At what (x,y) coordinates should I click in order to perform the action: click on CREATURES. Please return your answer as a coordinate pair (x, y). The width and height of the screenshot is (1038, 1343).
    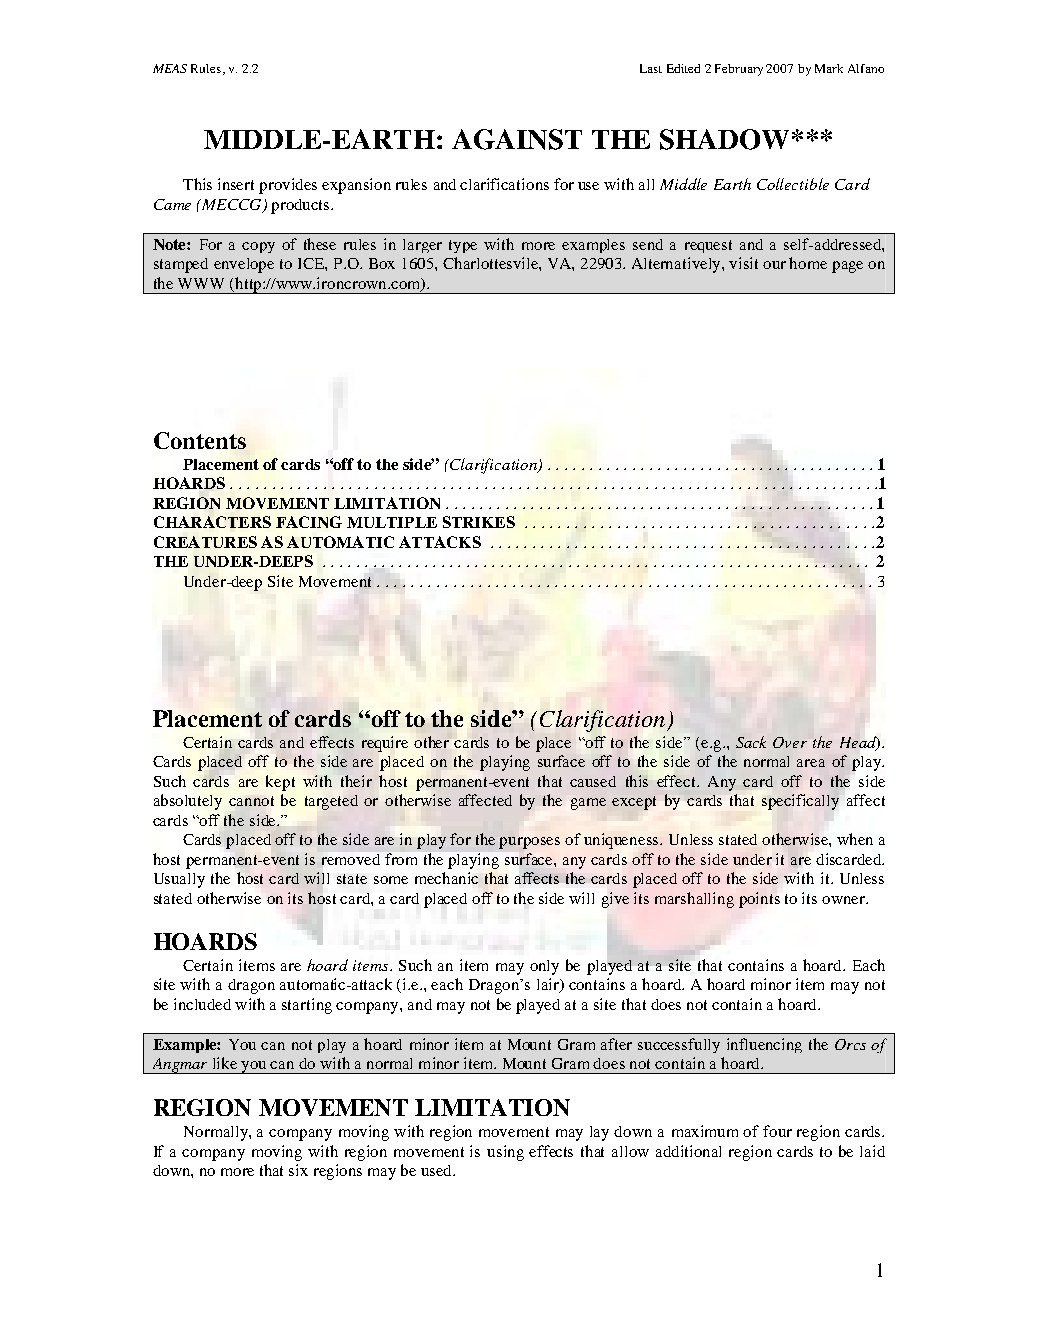
    Looking at the image, I should click on (205, 542).
